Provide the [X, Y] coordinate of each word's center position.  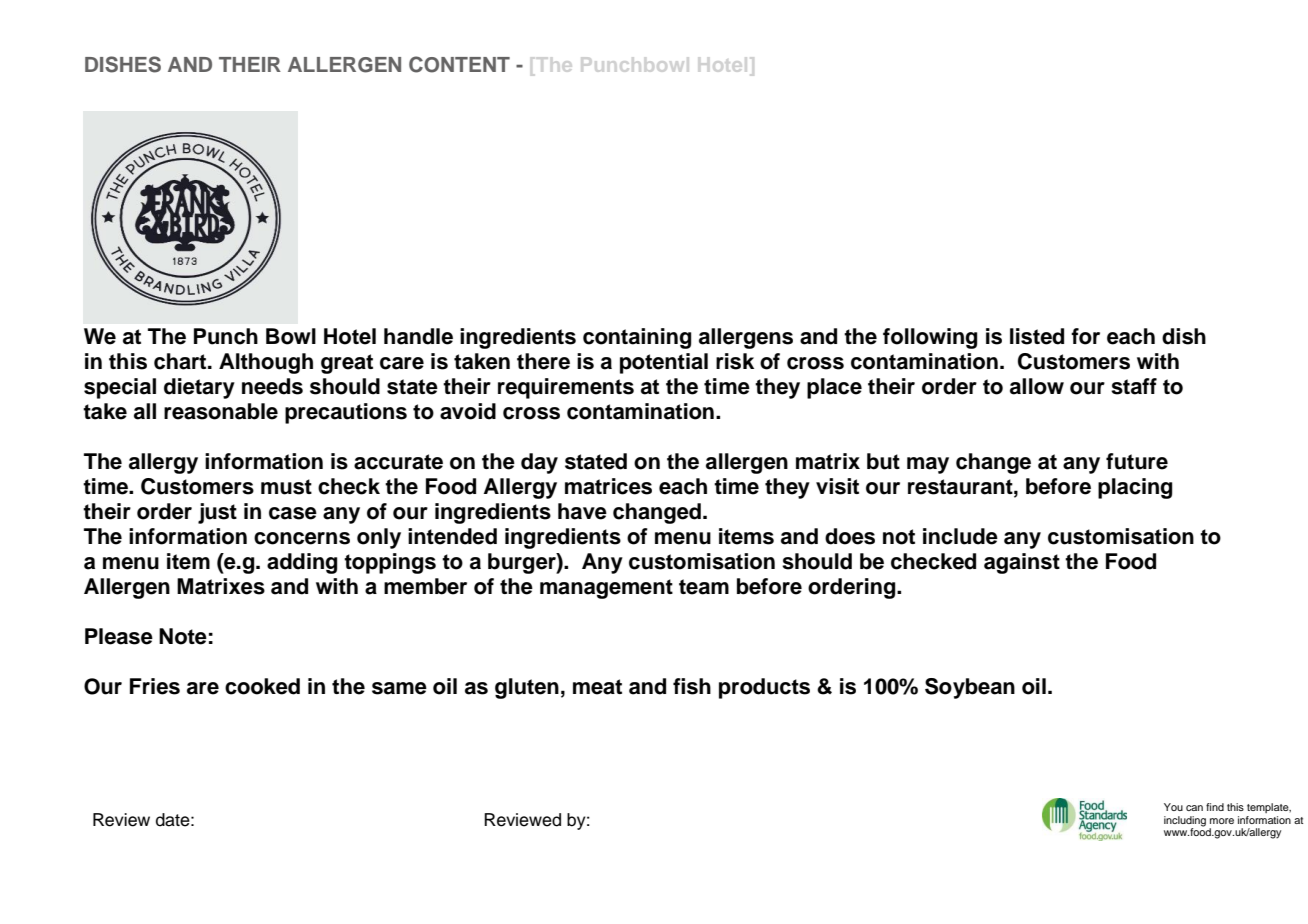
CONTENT [459, 64]
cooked [262, 686]
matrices [608, 486]
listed [1037, 336]
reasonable [221, 411]
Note [183, 636]
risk [735, 361]
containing [637, 338]
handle [418, 336]
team [704, 587]
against [1022, 563]
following [930, 338]
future [1137, 461]
